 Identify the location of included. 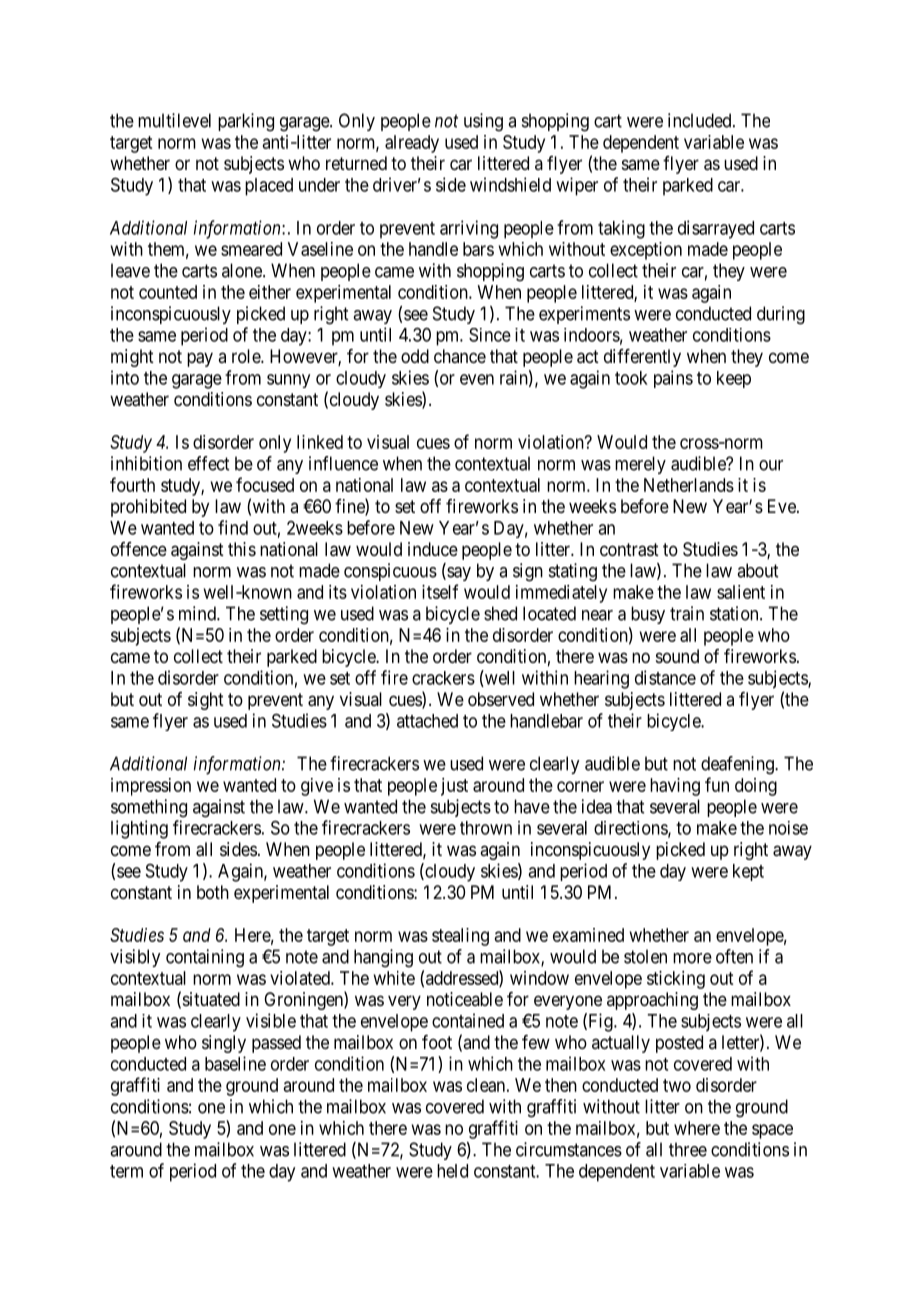
(701, 120).
